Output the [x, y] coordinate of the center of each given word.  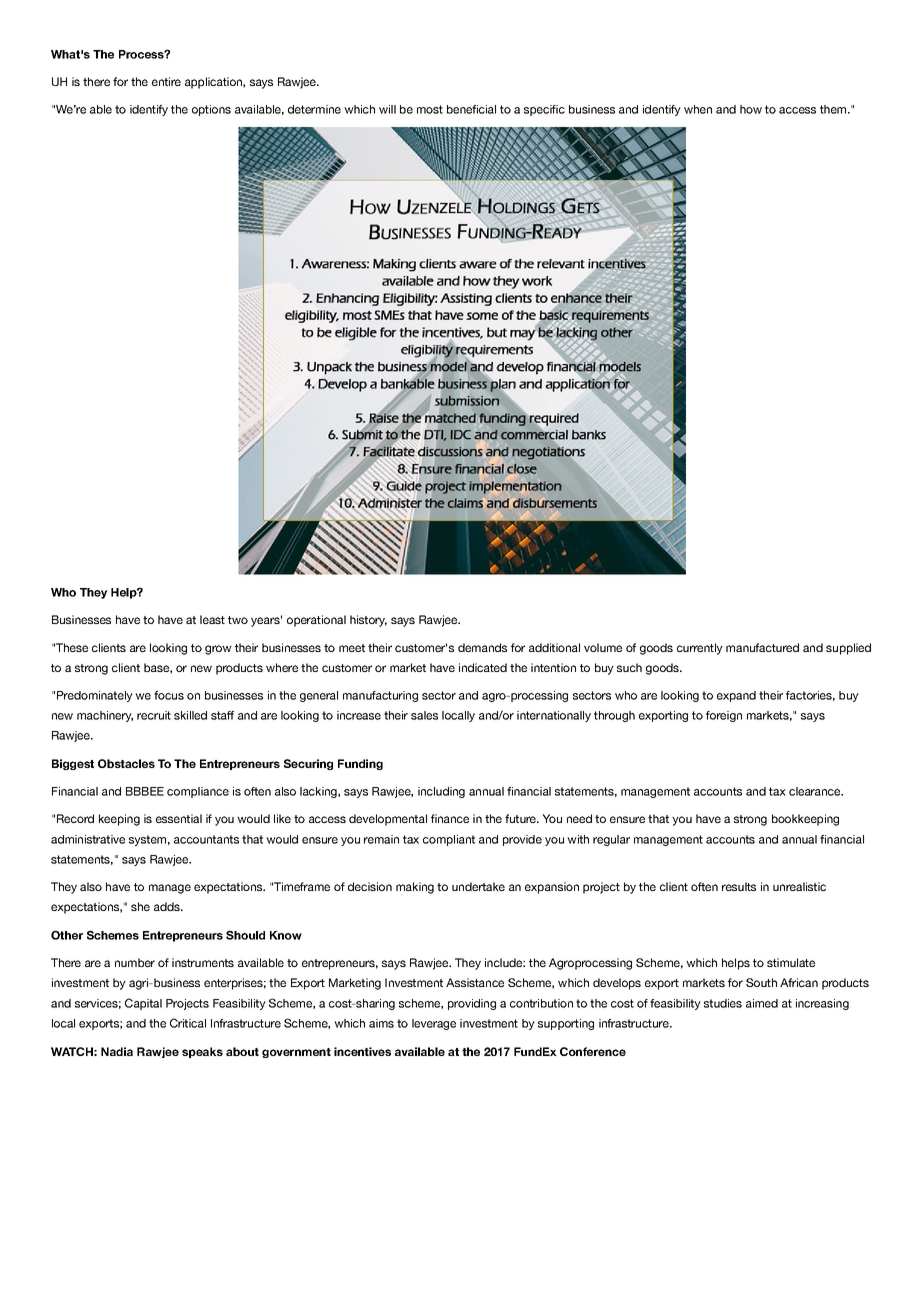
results [739, 886]
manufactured [762, 647]
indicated [483, 667]
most [430, 109]
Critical [188, 1023]
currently [700, 649]
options [211, 110]
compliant [449, 840]
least [212, 619]
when [698, 109]
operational [316, 621]
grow [218, 650]
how [751, 109]
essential [179, 818]
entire [166, 81]
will [387, 109]
